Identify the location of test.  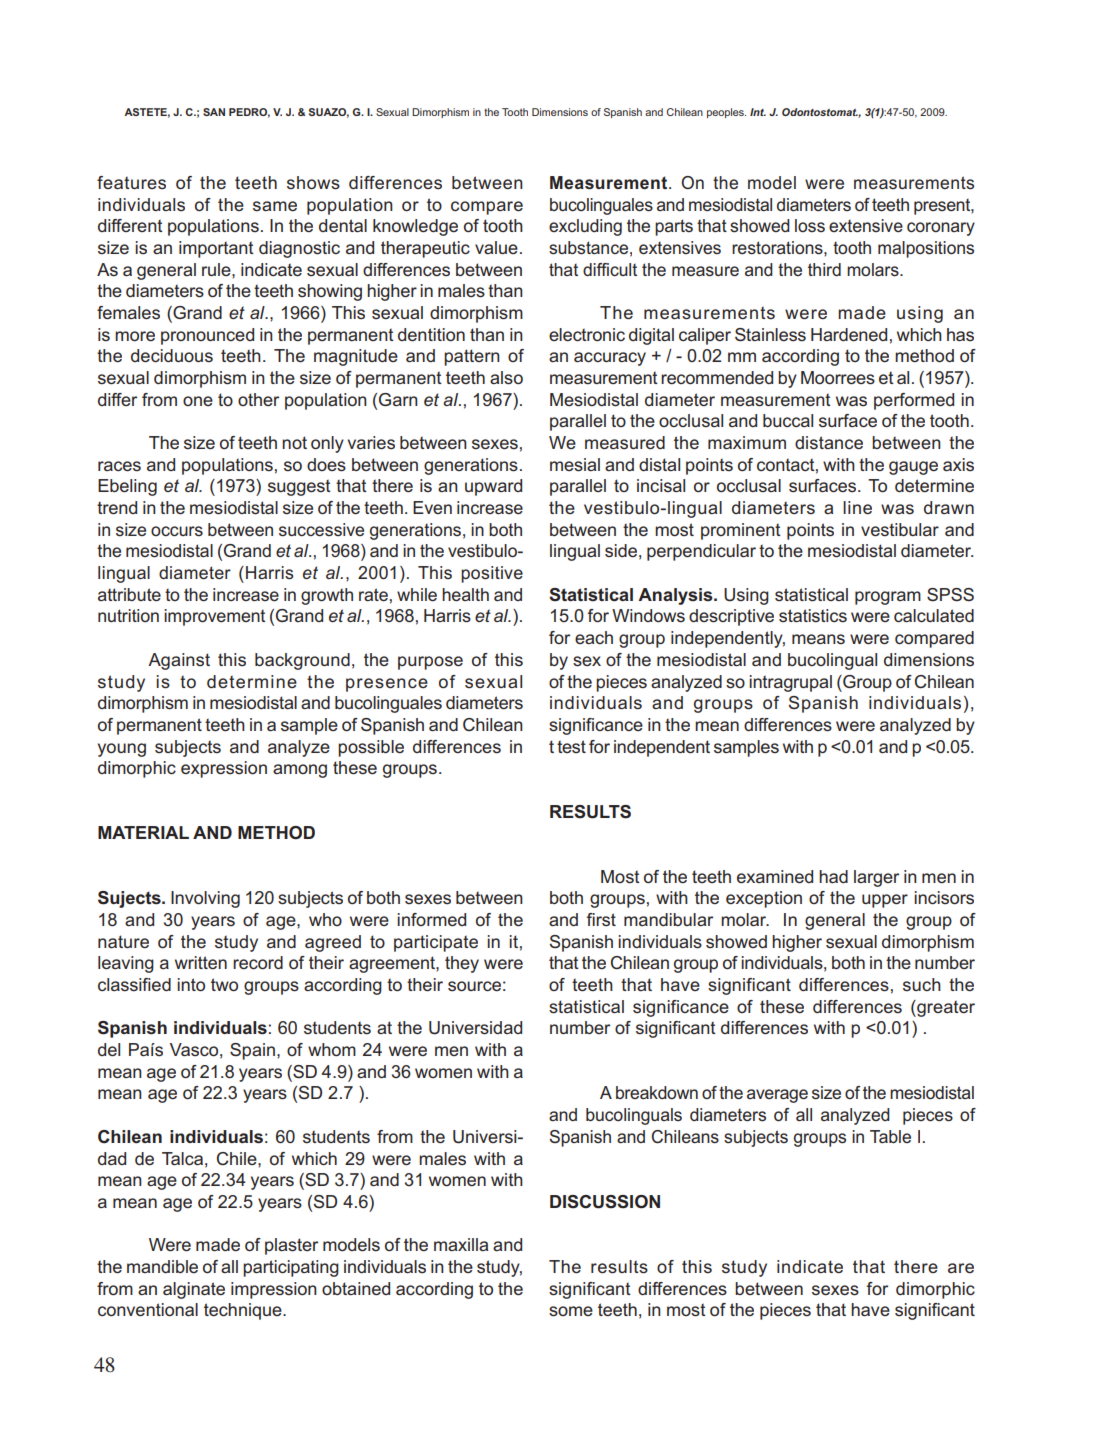
(571, 746).
